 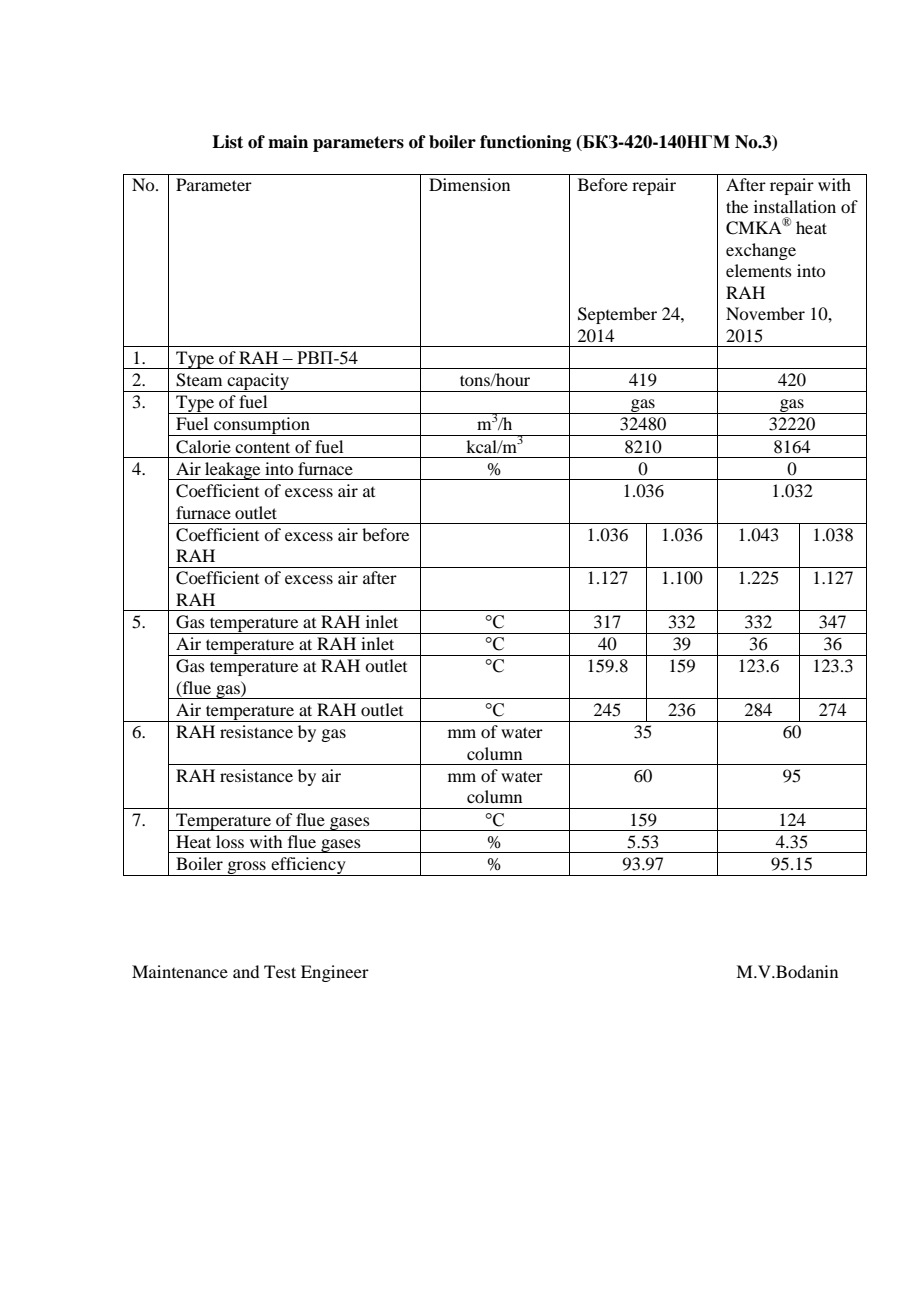 I want to click on November, so click(x=765, y=313).
